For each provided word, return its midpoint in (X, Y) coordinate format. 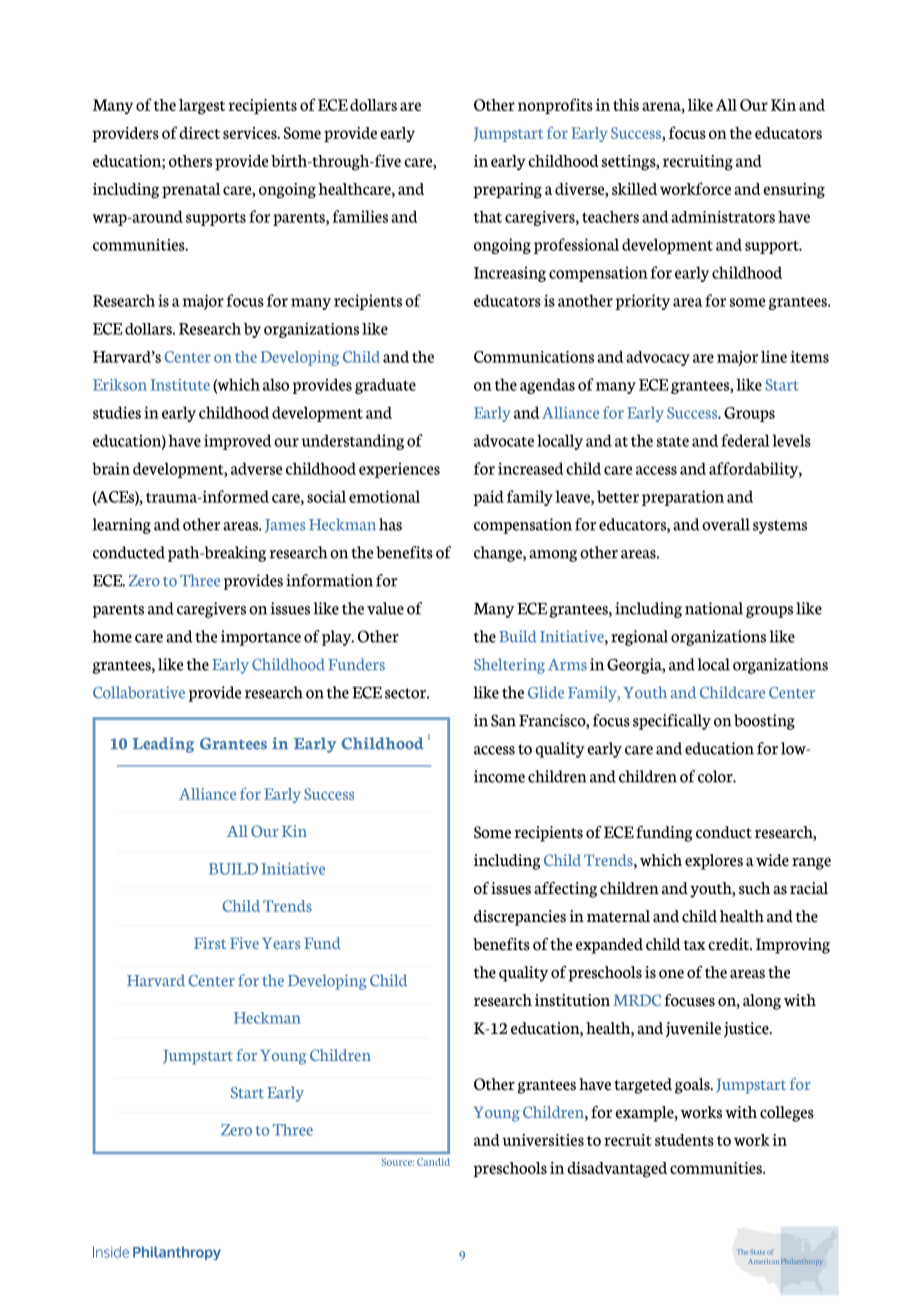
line (774, 357)
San (503, 720)
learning (122, 526)
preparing (507, 191)
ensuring (794, 191)
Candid (433, 1162)
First (210, 943)
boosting (764, 722)
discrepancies (520, 918)
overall (726, 524)
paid (488, 498)
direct (199, 133)
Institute (180, 385)
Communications (534, 357)
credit (729, 944)
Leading (163, 745)
